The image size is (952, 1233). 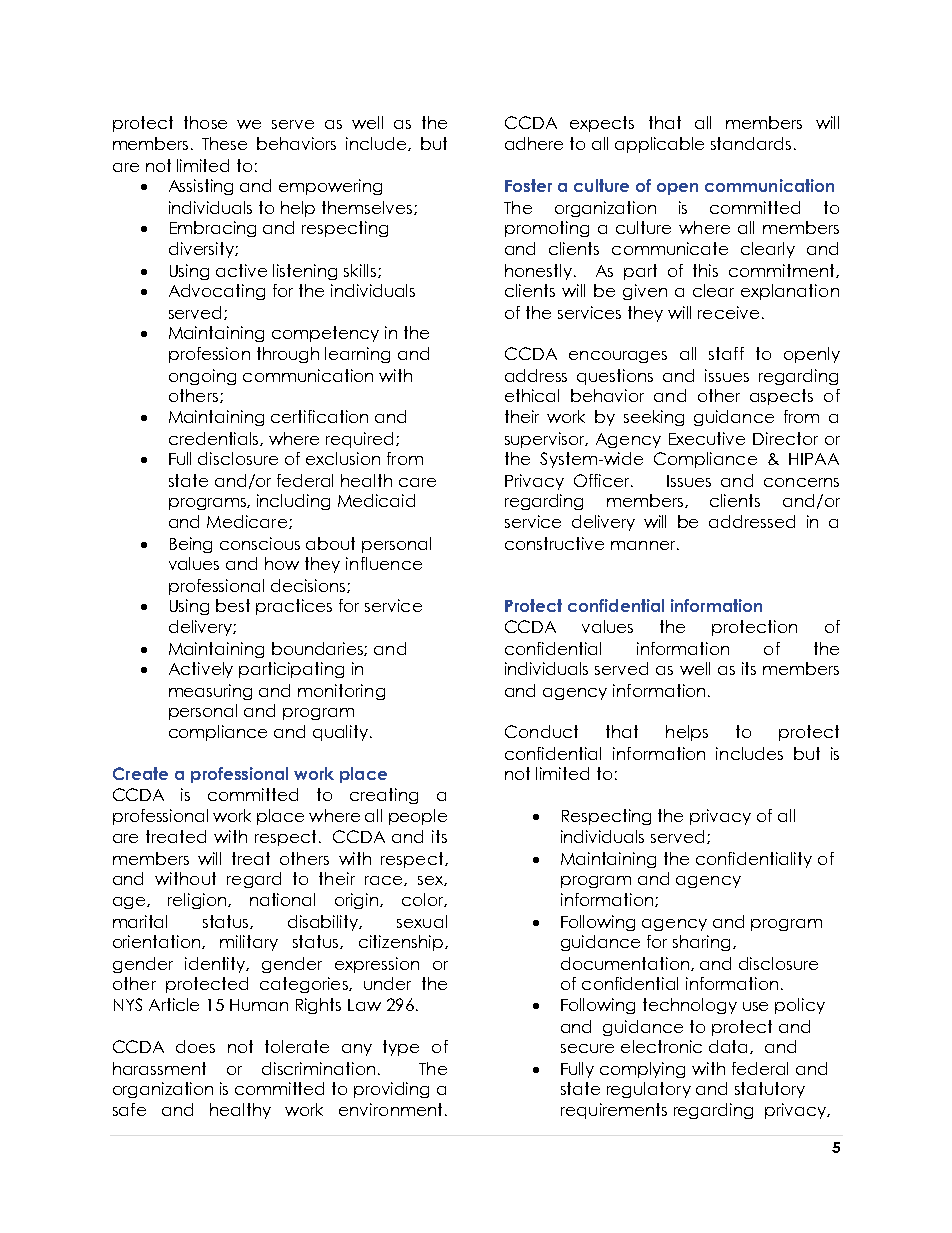 What do you see at coordinates (541, 731) in the screenshot?
I see `Conduct` at bounding box center [541, 731].
